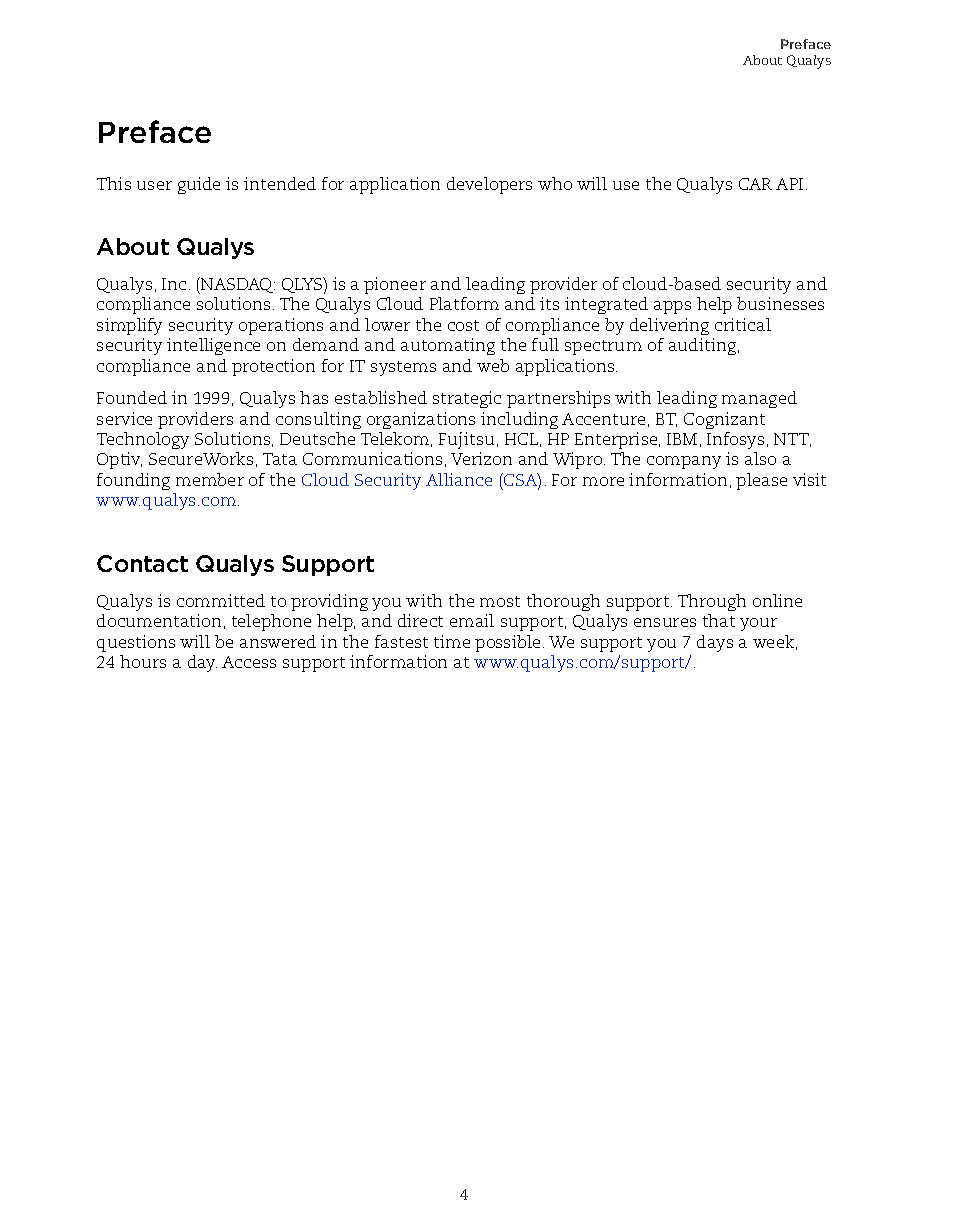 The image size is (980, 1226). What do you see at coordinates (124, 418) in the screenshot?
I see `service` at bounding box center [124, 418].
